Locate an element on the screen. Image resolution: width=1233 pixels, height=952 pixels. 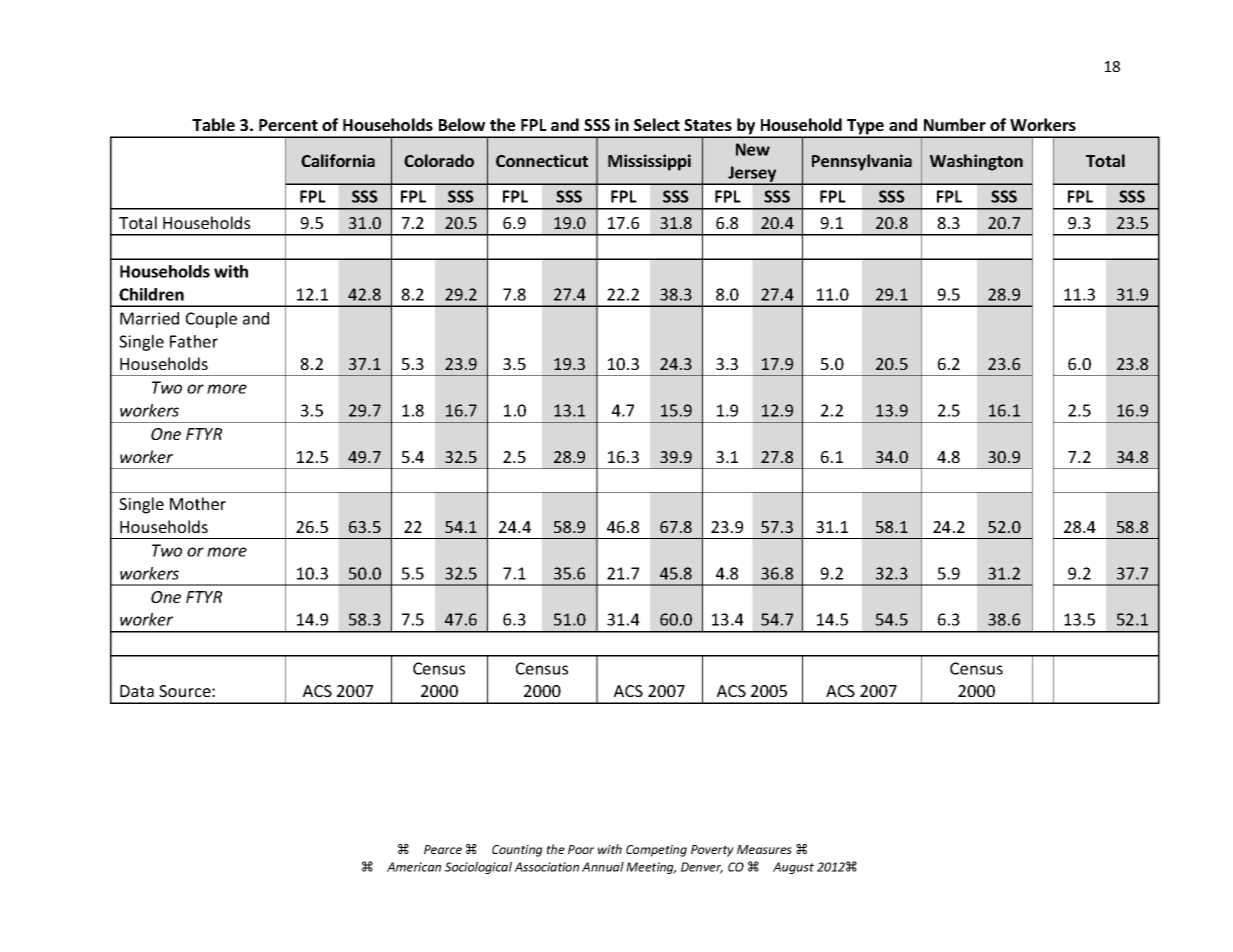
Sociological is located at coordinates (478, 868).
